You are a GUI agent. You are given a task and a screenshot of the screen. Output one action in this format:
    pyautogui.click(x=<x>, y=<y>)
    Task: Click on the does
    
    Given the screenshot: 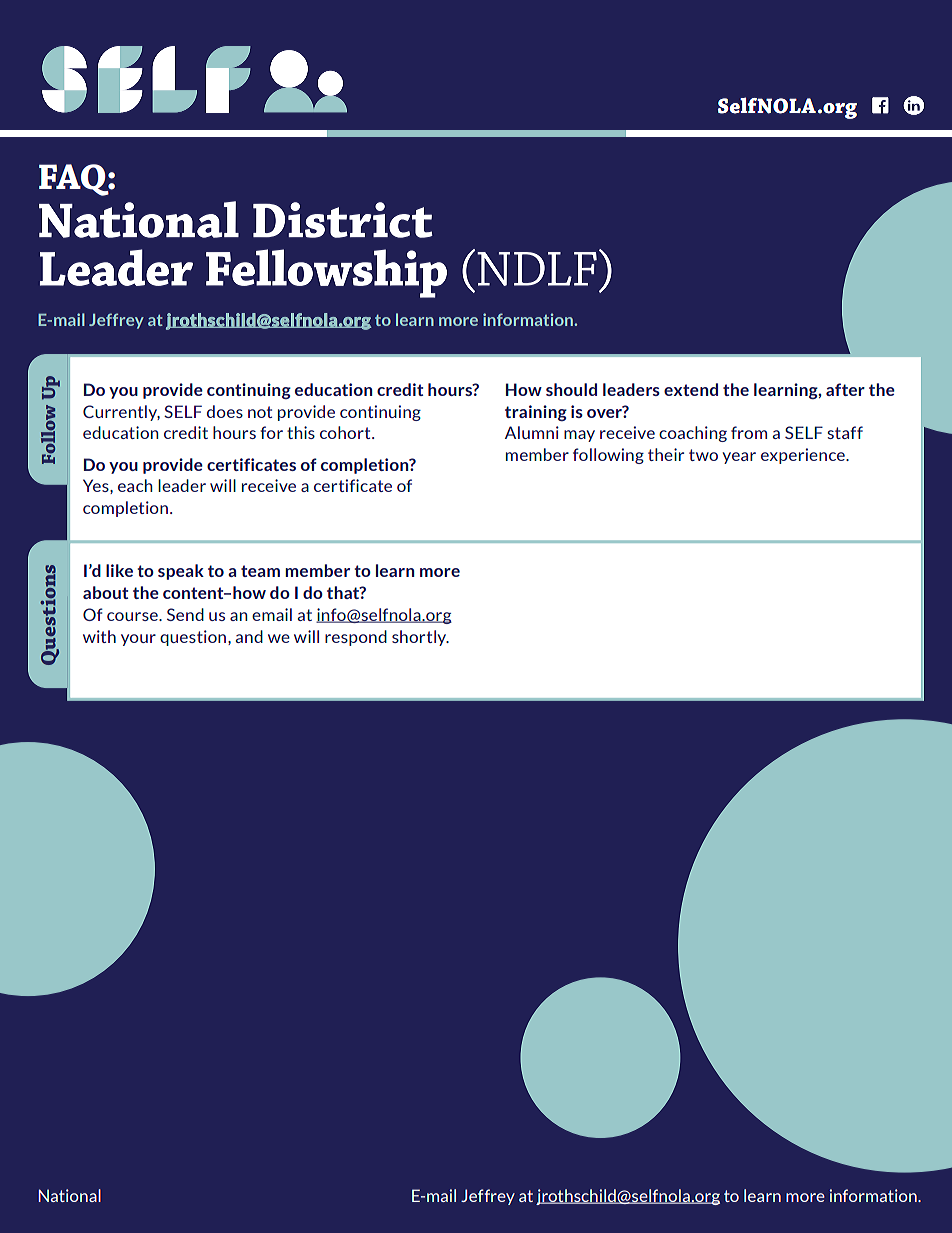 What is the action you would take?
    pyautogui.click(x=225, y=411)
